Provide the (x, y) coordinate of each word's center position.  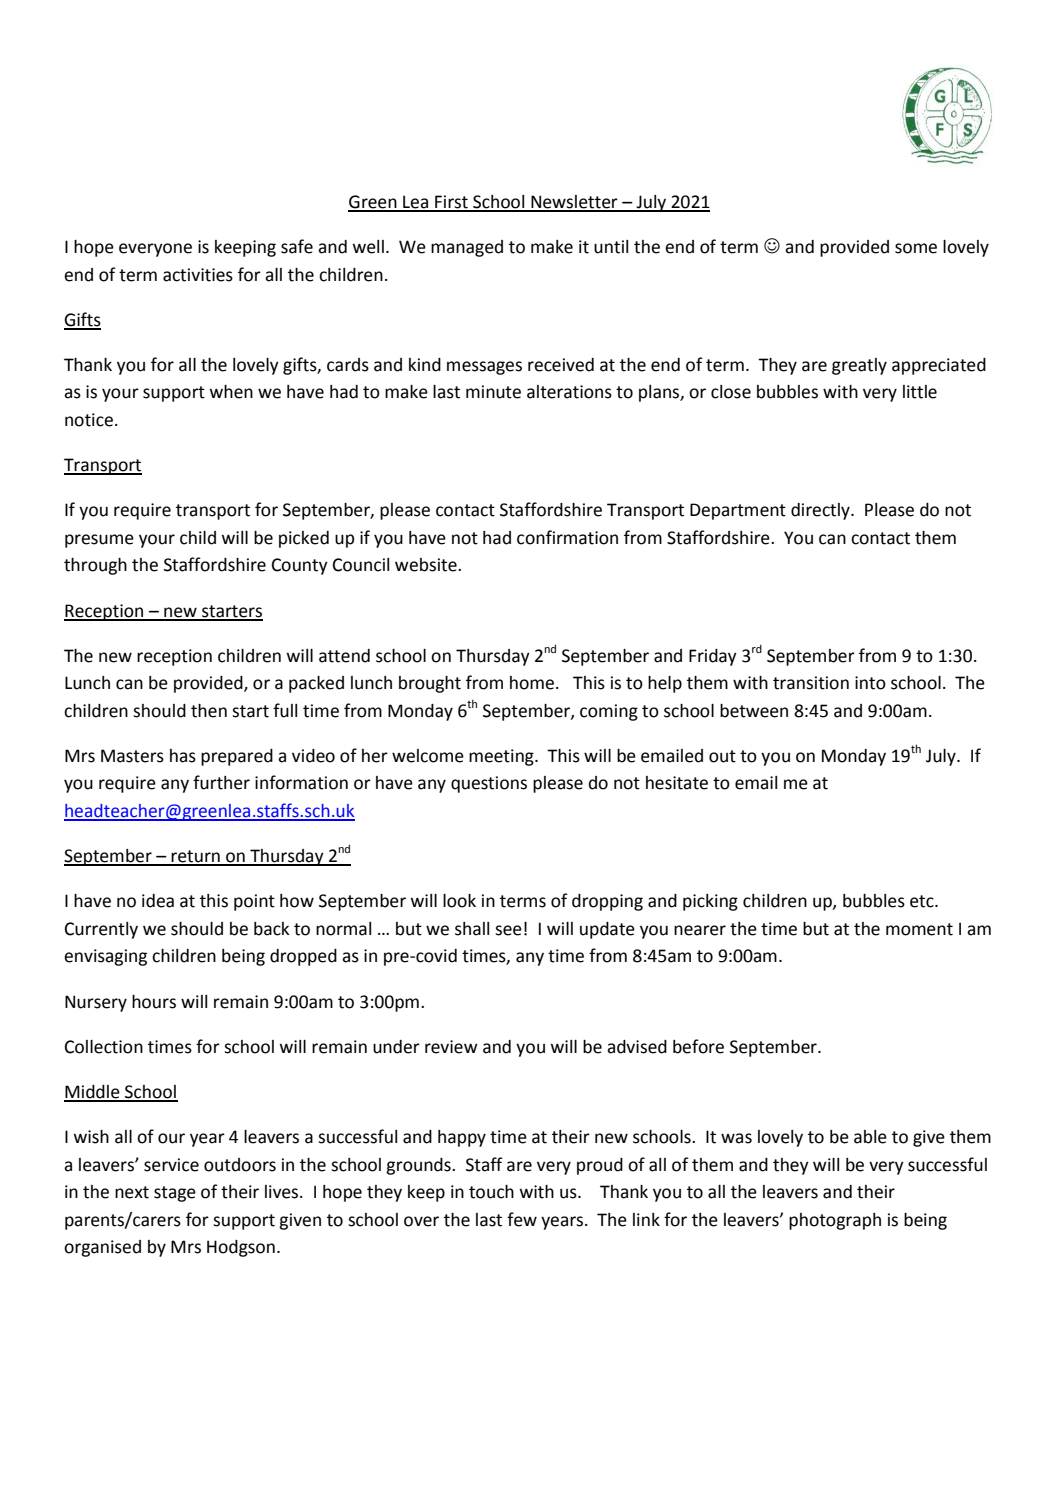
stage (175, 1194)
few (522, 1219)
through (95, 566)
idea (158, 901)
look (459, 901)
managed (467, 248)
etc (923, 901)
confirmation (567, 537)
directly (821, 511)
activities (198, 275)
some (916, 248)
